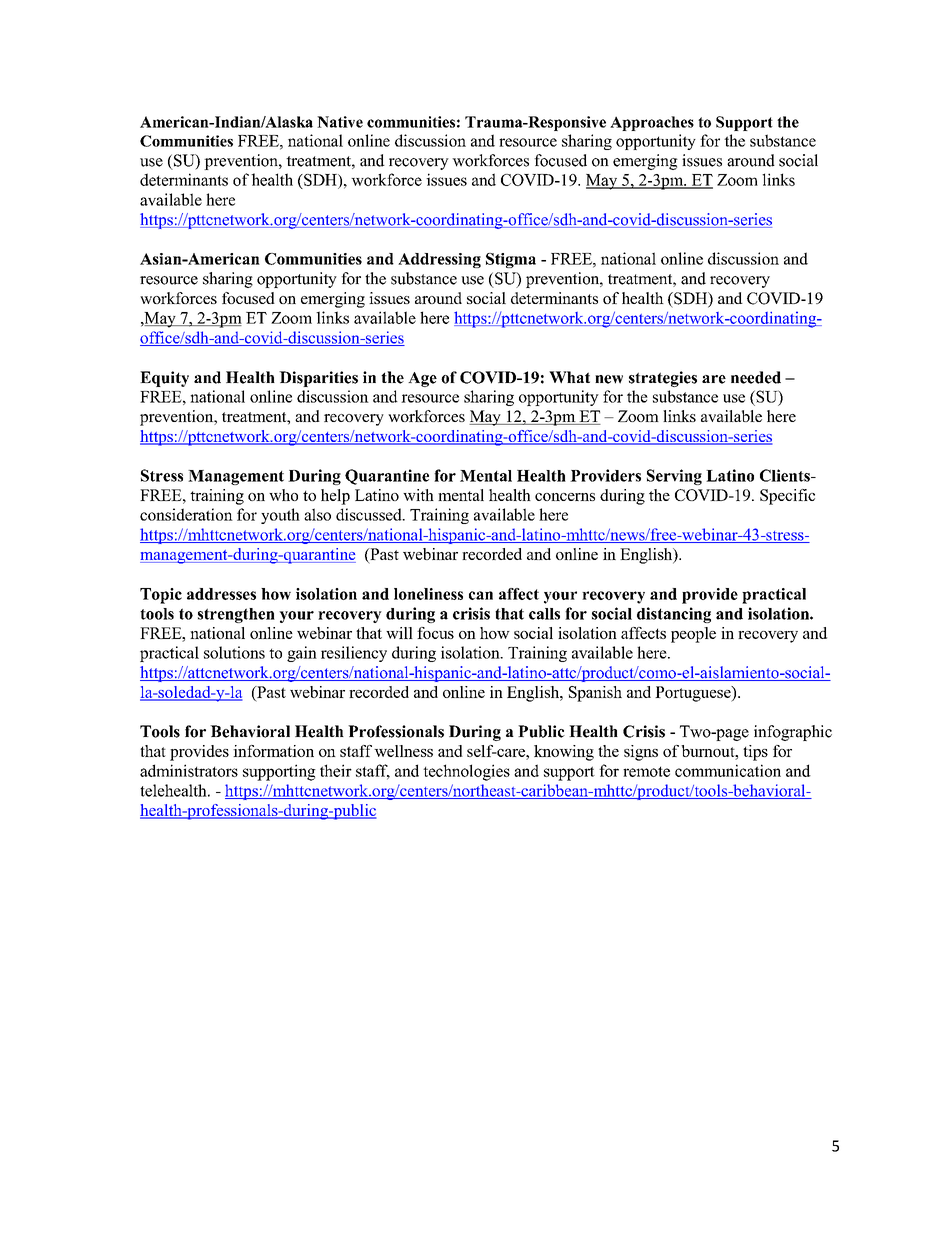 This document has width=952, height=1233. What do you see at coordinates (674, 477) in the document?
I see `Serving` at bounding box center [674, 477].
